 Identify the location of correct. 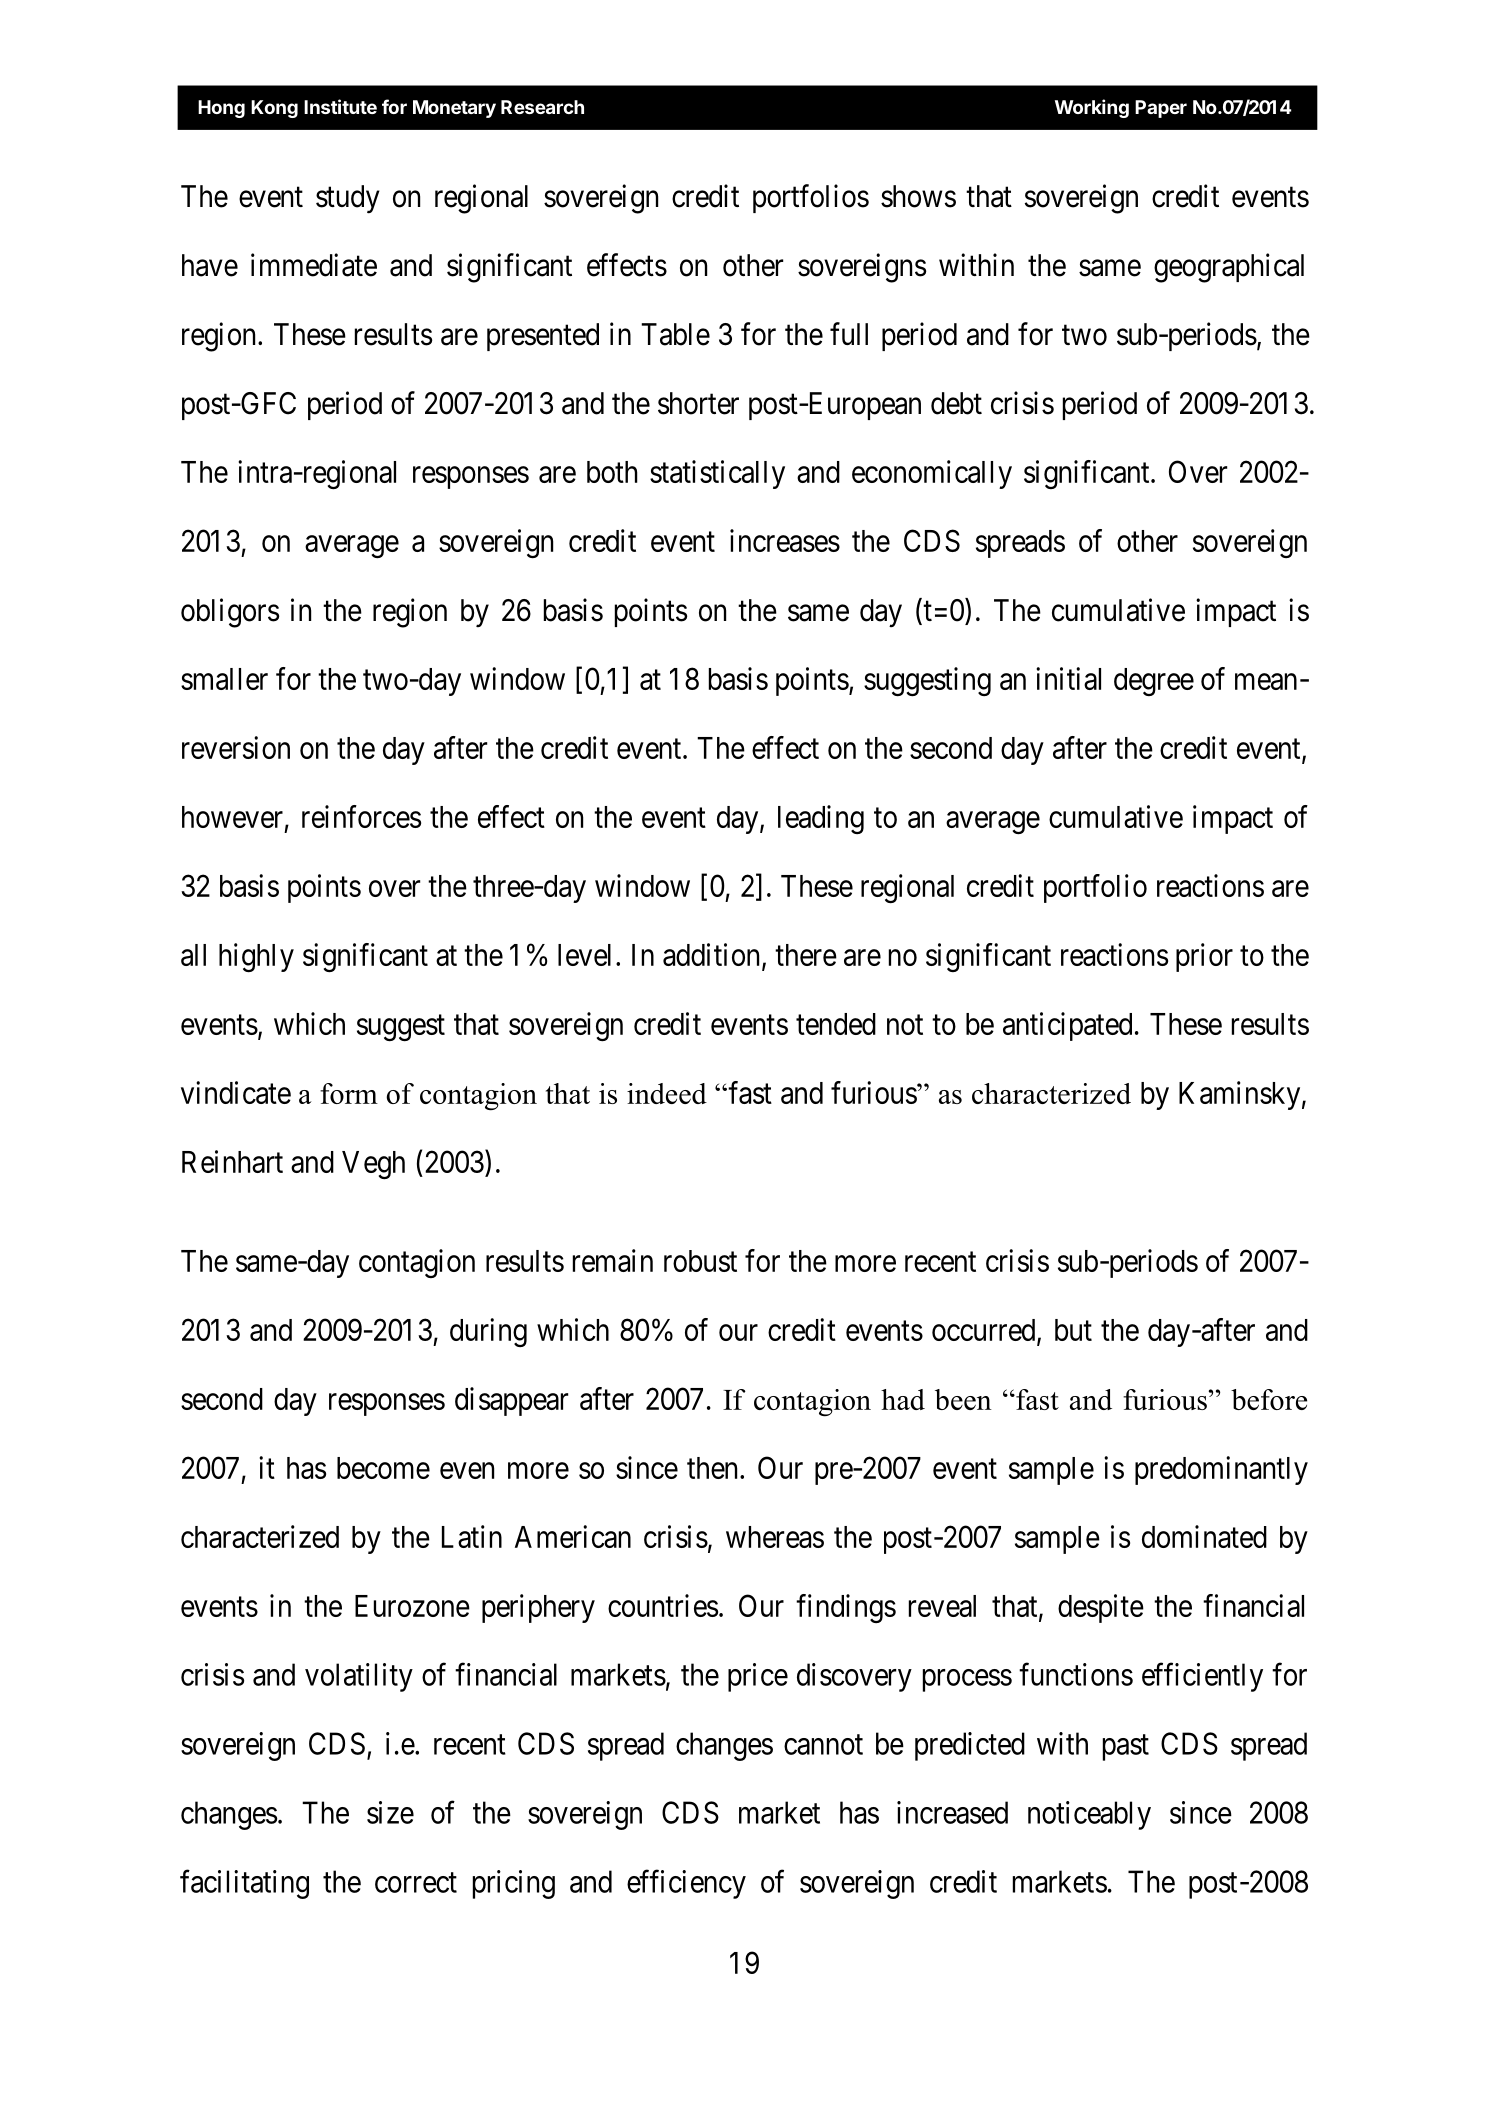
(416, 1883).
